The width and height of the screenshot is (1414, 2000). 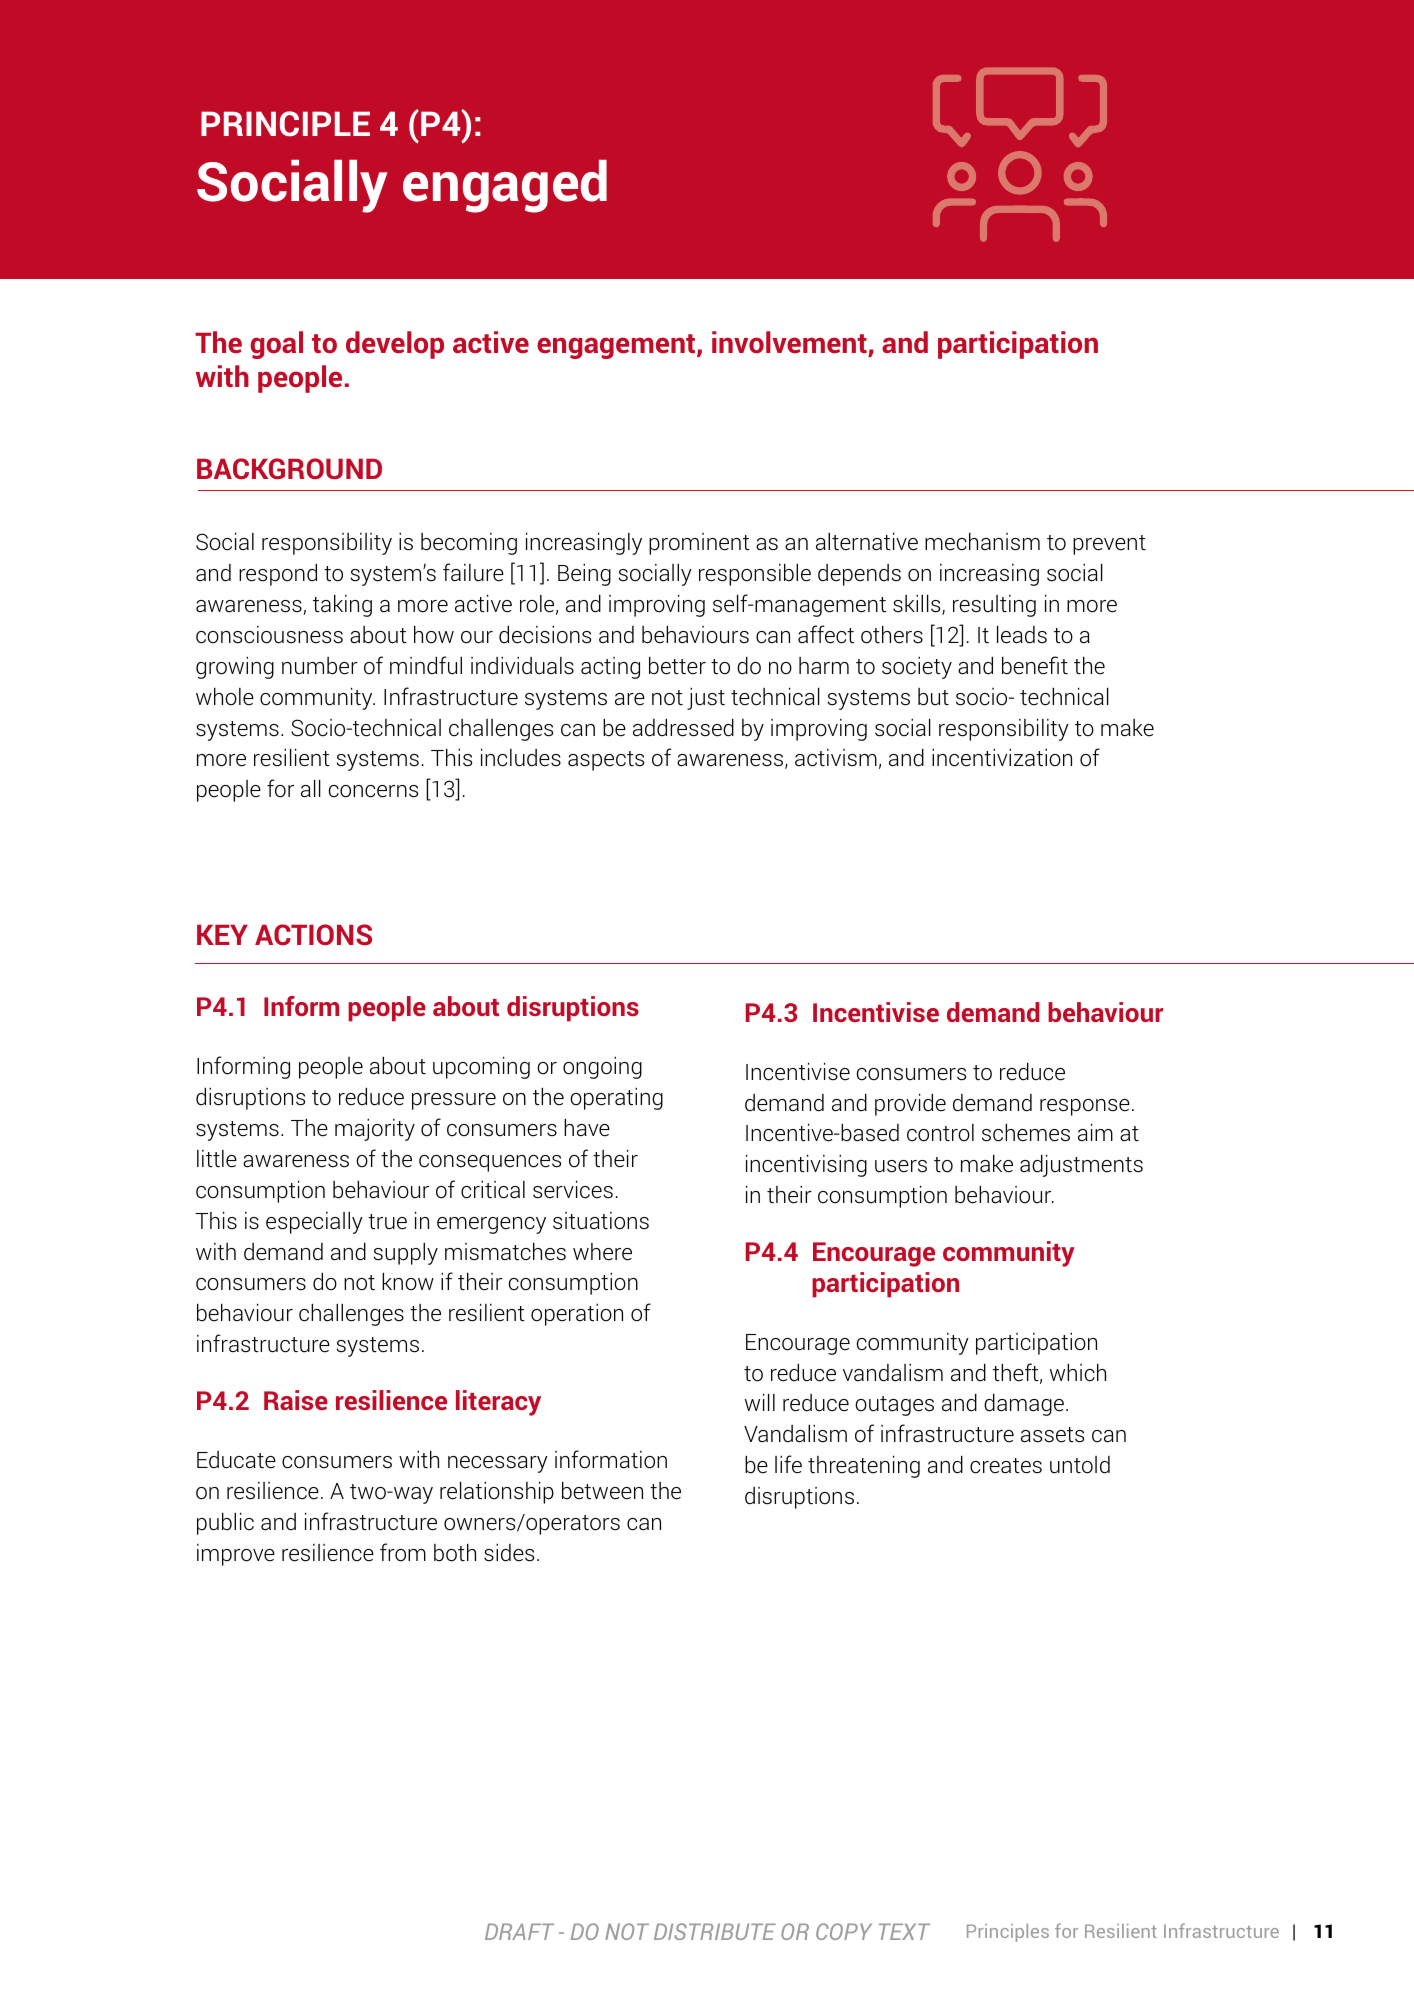 I want to click on involvement, so click(x=789, y=342).
